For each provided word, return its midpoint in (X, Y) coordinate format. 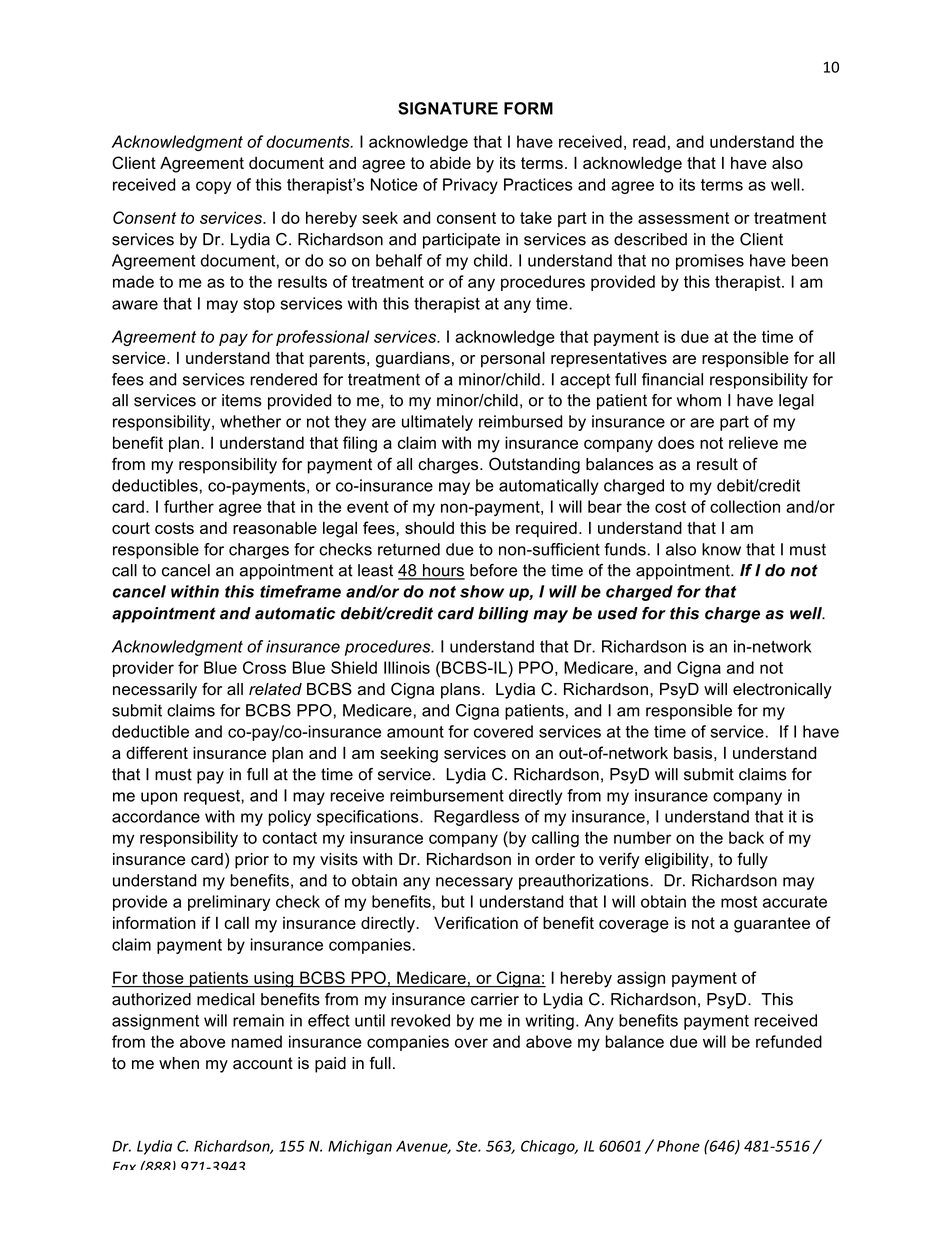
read (649, 141)
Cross (264, 667)
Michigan (360, 1147)
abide (450, 162)
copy (213, 187)
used (618, 613)
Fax (124, 1166)
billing (503, 615)
